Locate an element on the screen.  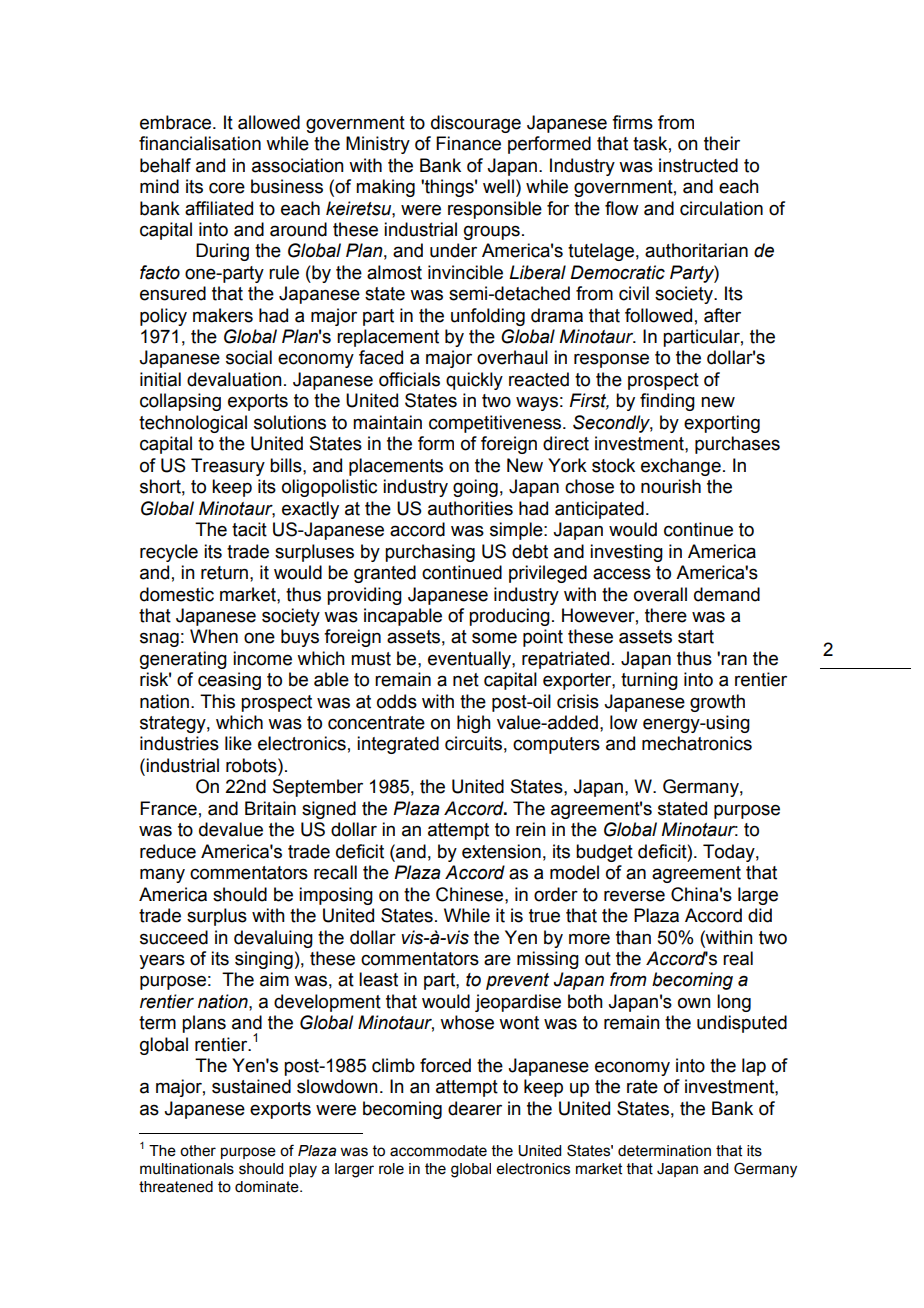
high is located at coordinates (474, 724).
